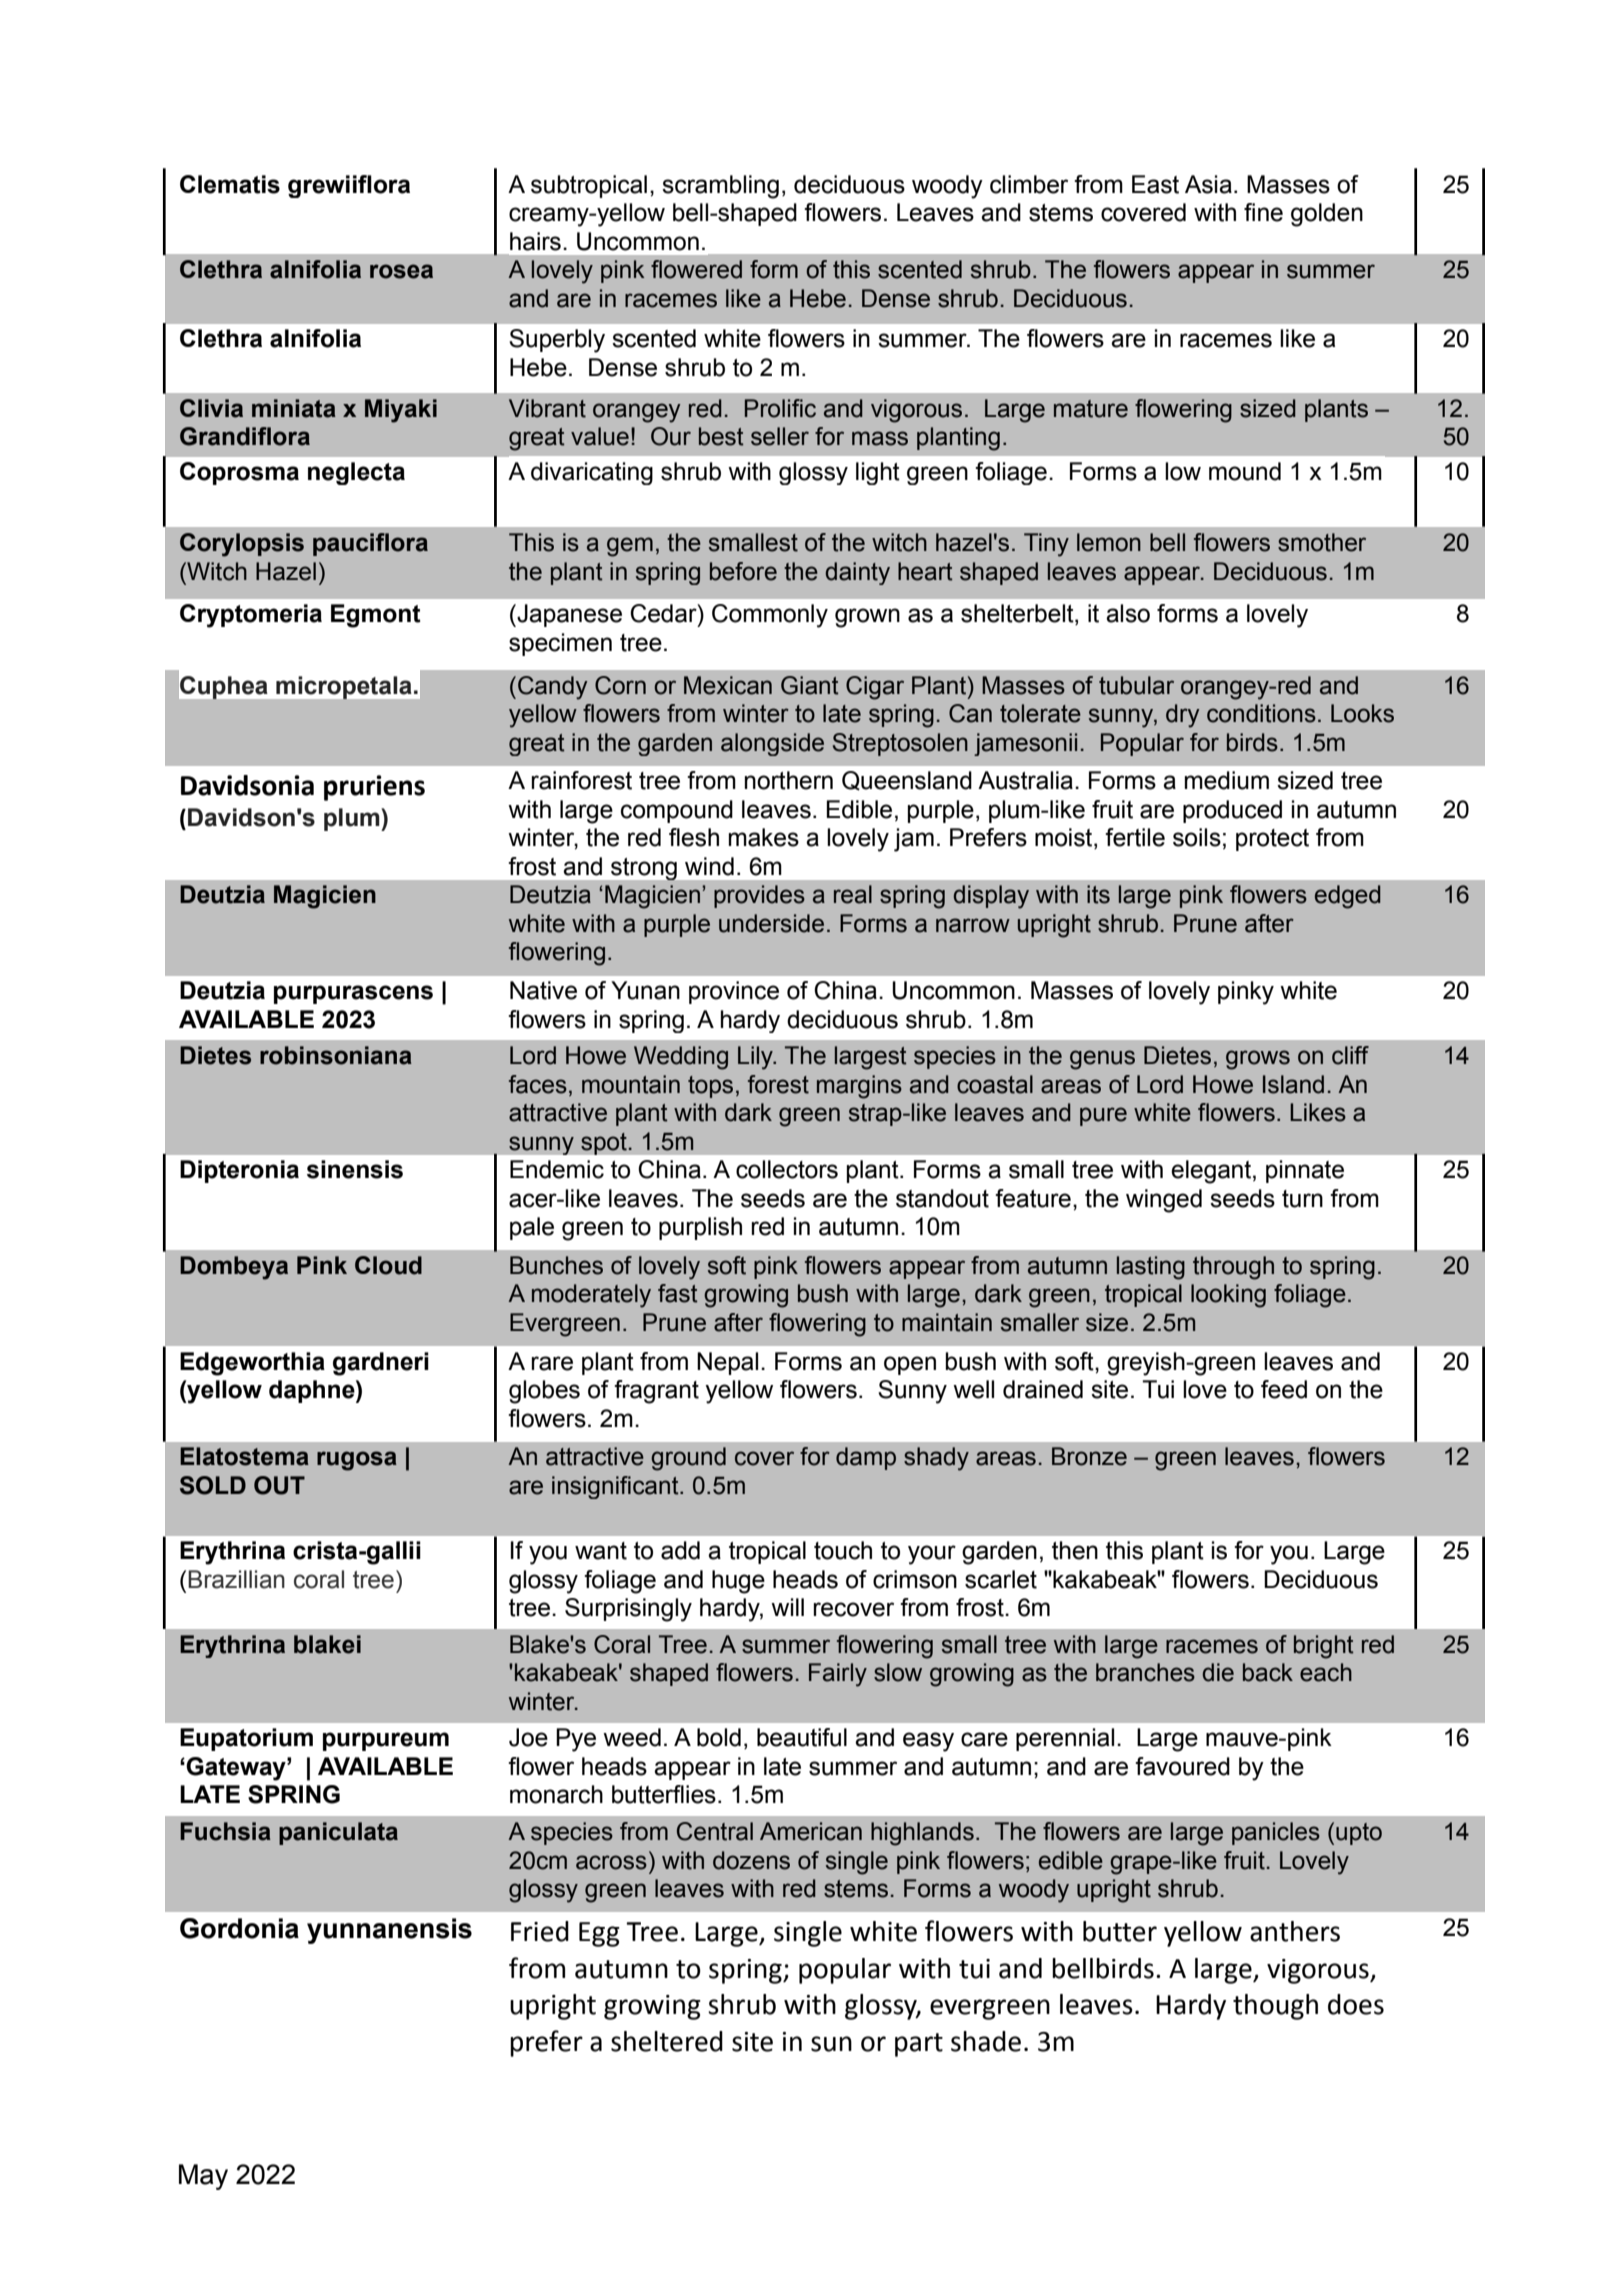  Describe the element at coordinates (401, 271) in the page. I see `rosea` at that location.
